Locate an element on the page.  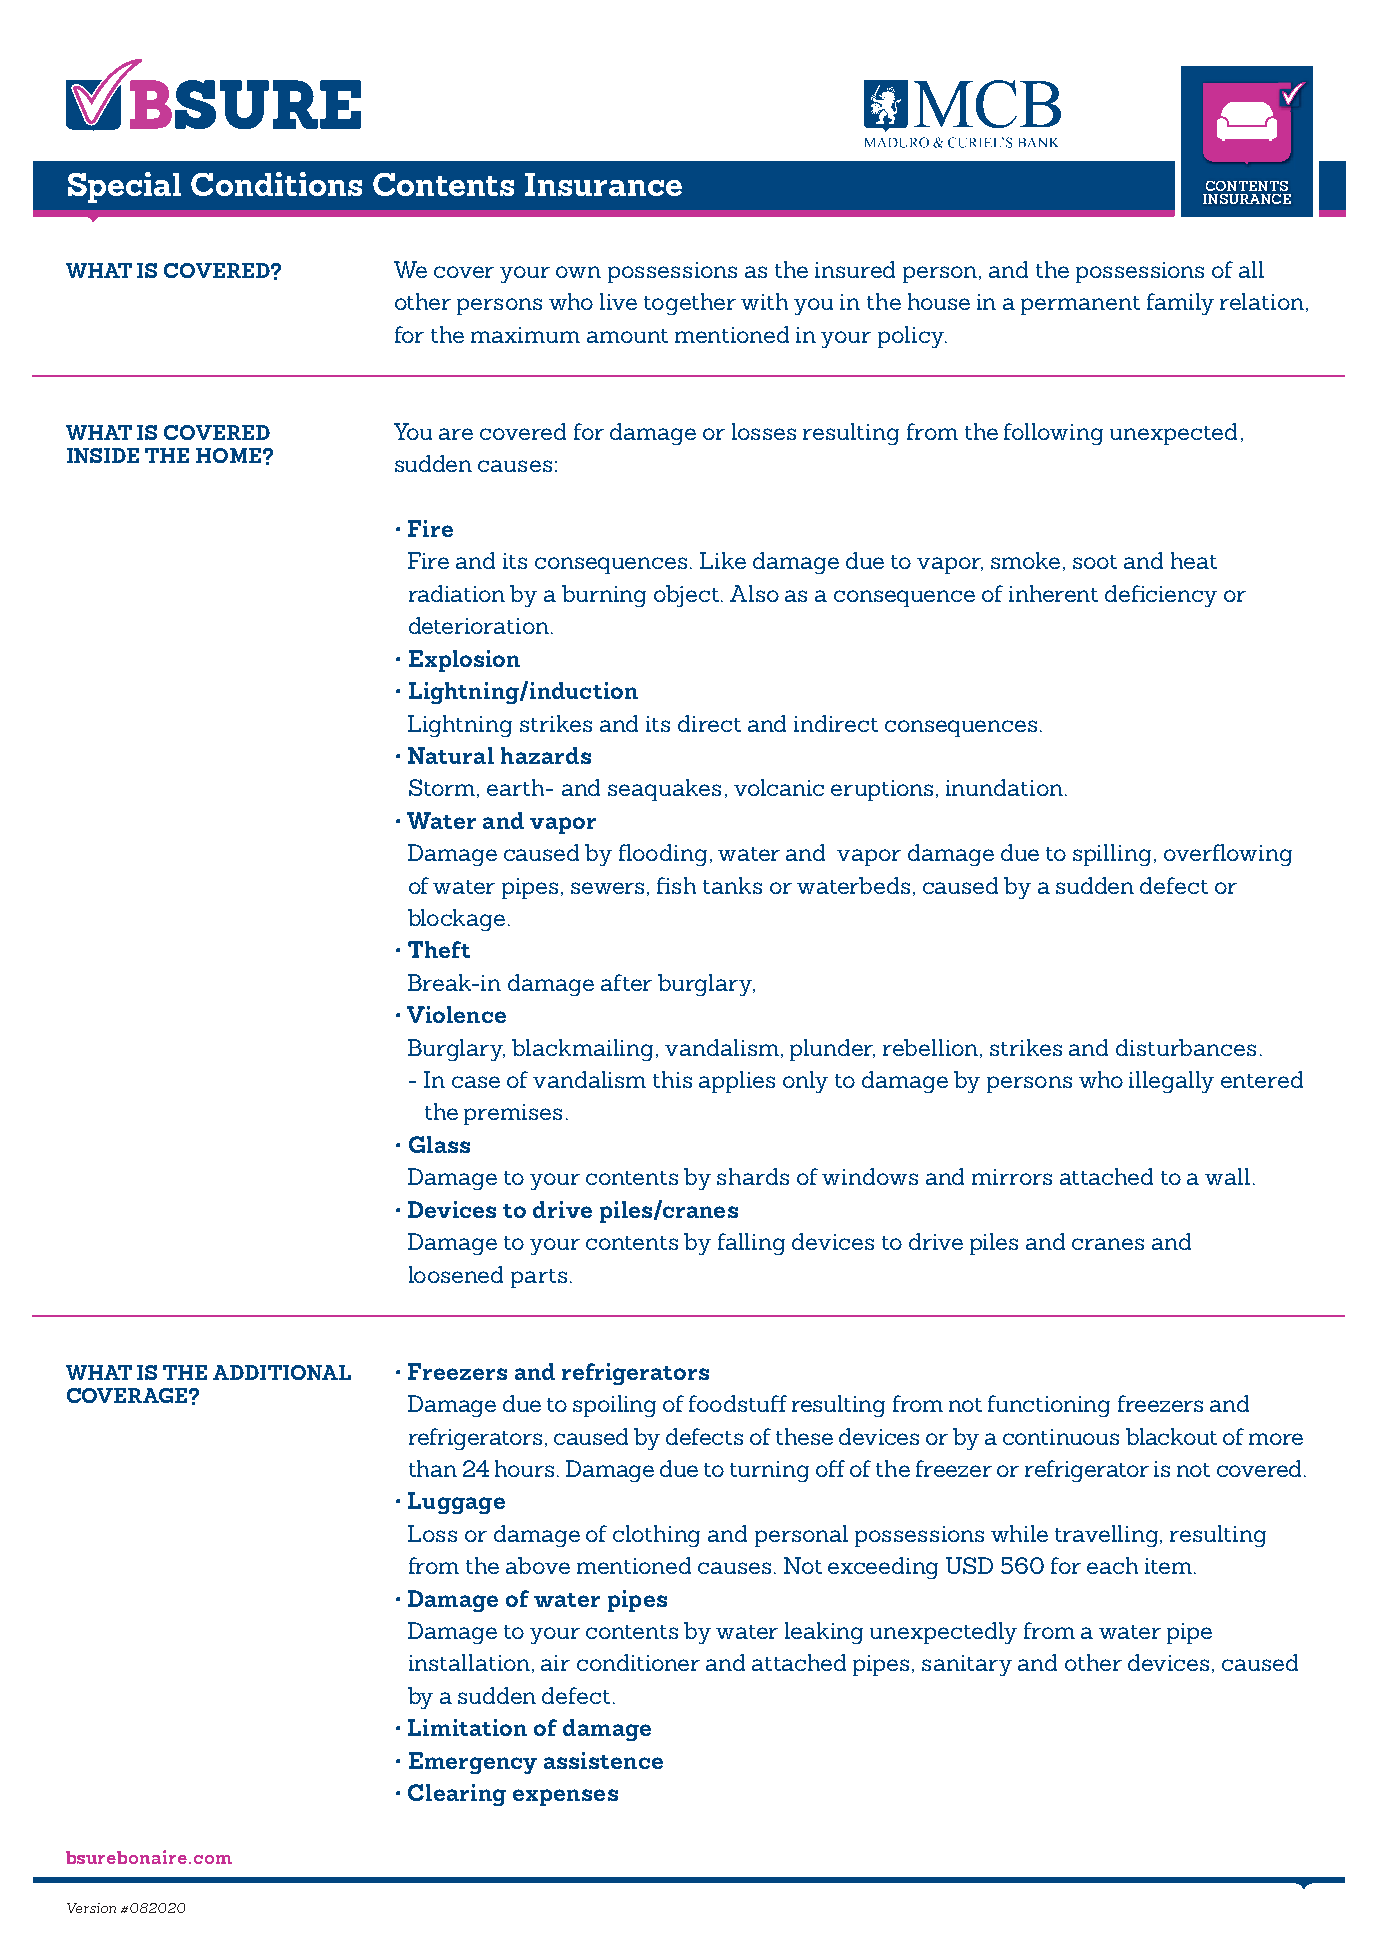
sanitary is located at coordinates (967, 1665).
